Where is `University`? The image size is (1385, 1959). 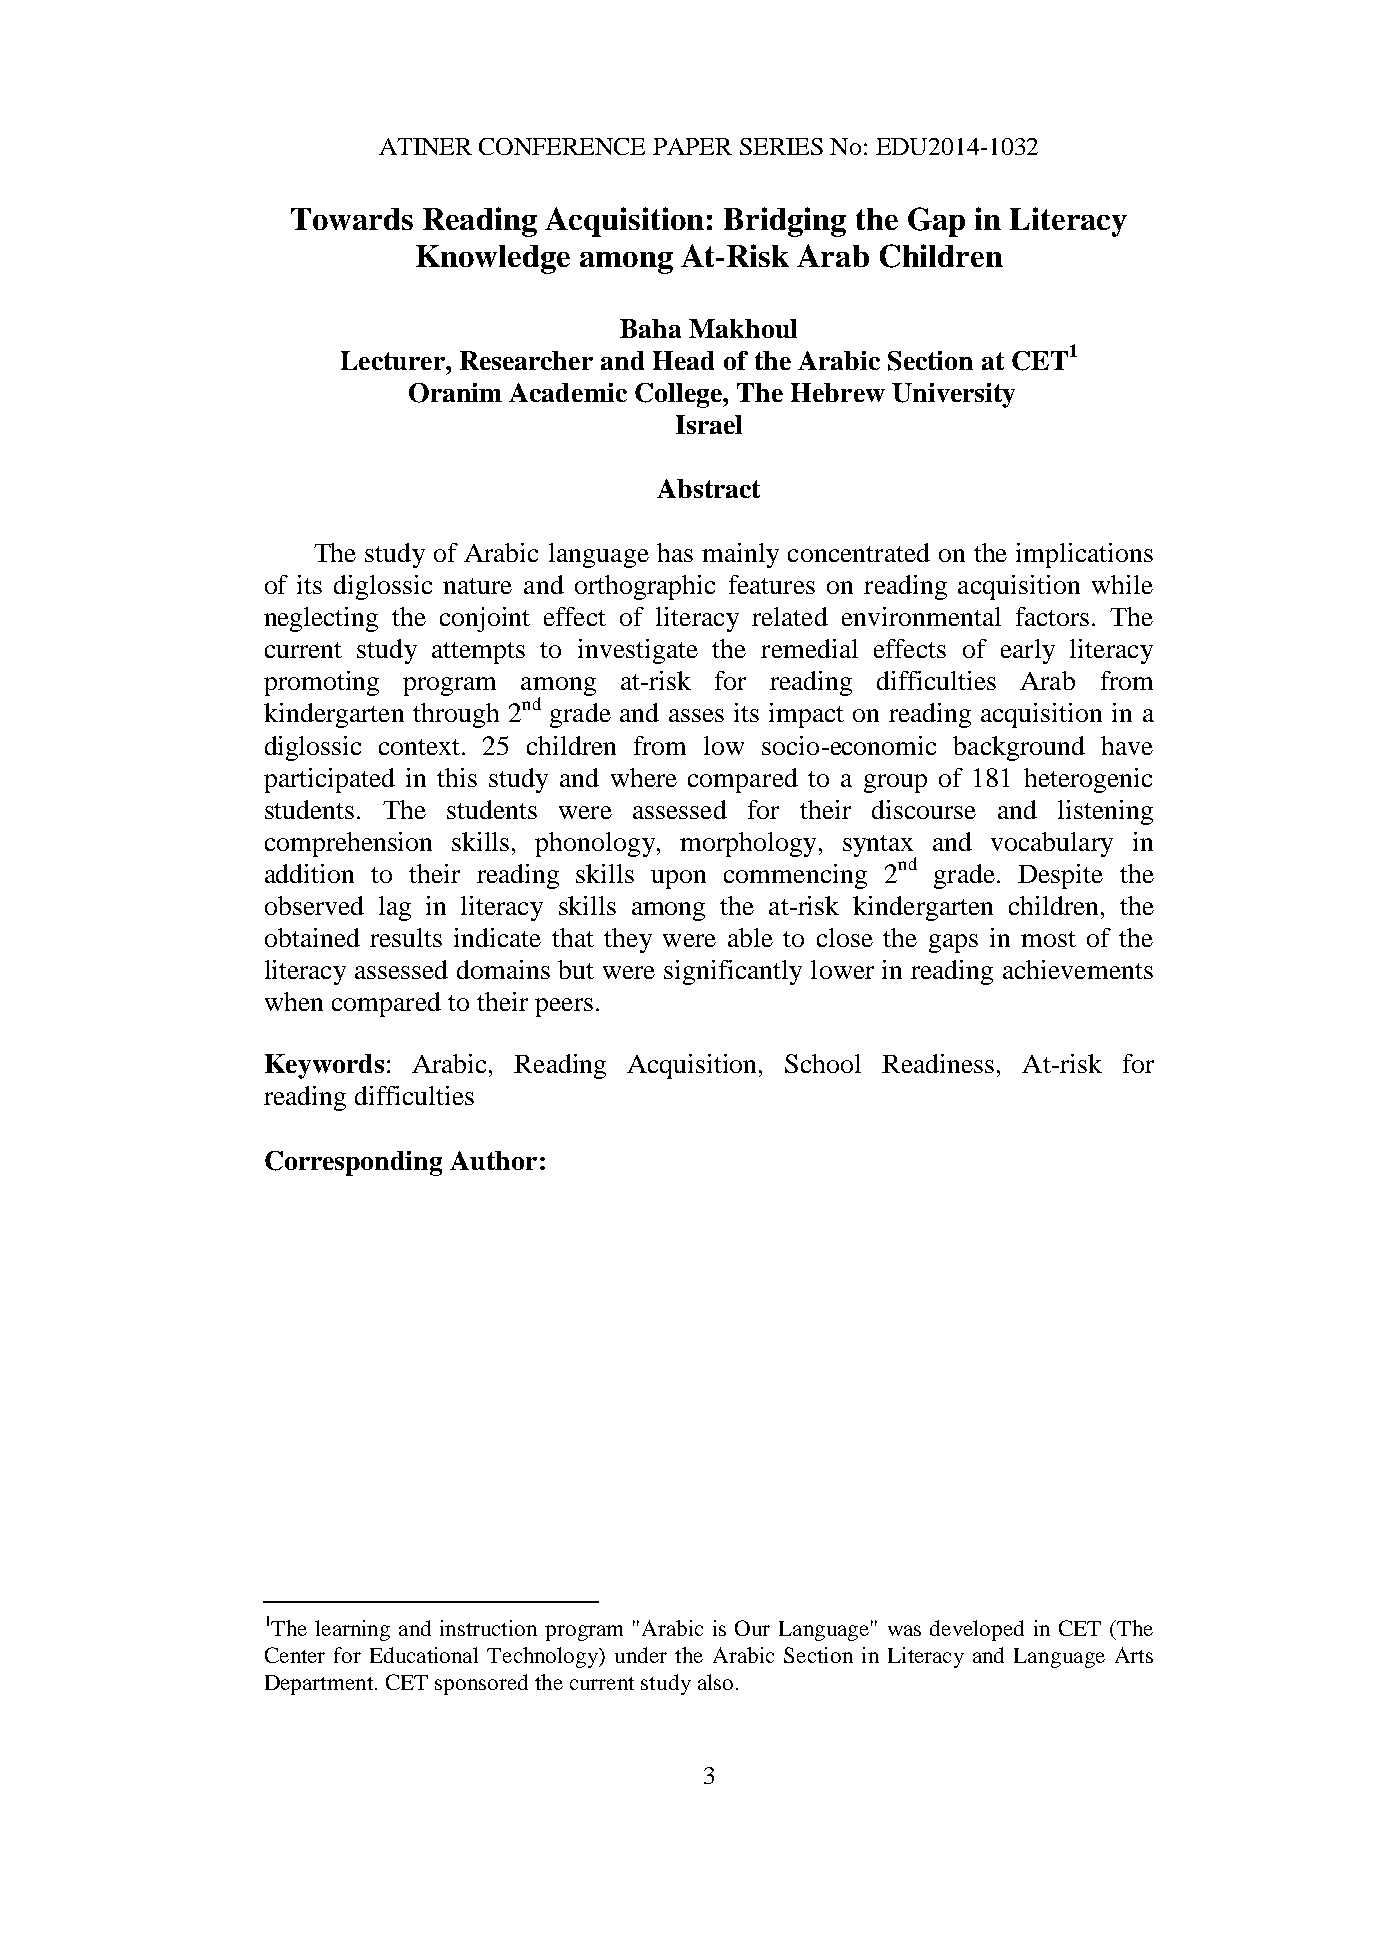
University is located at coordinates (953, 395).
